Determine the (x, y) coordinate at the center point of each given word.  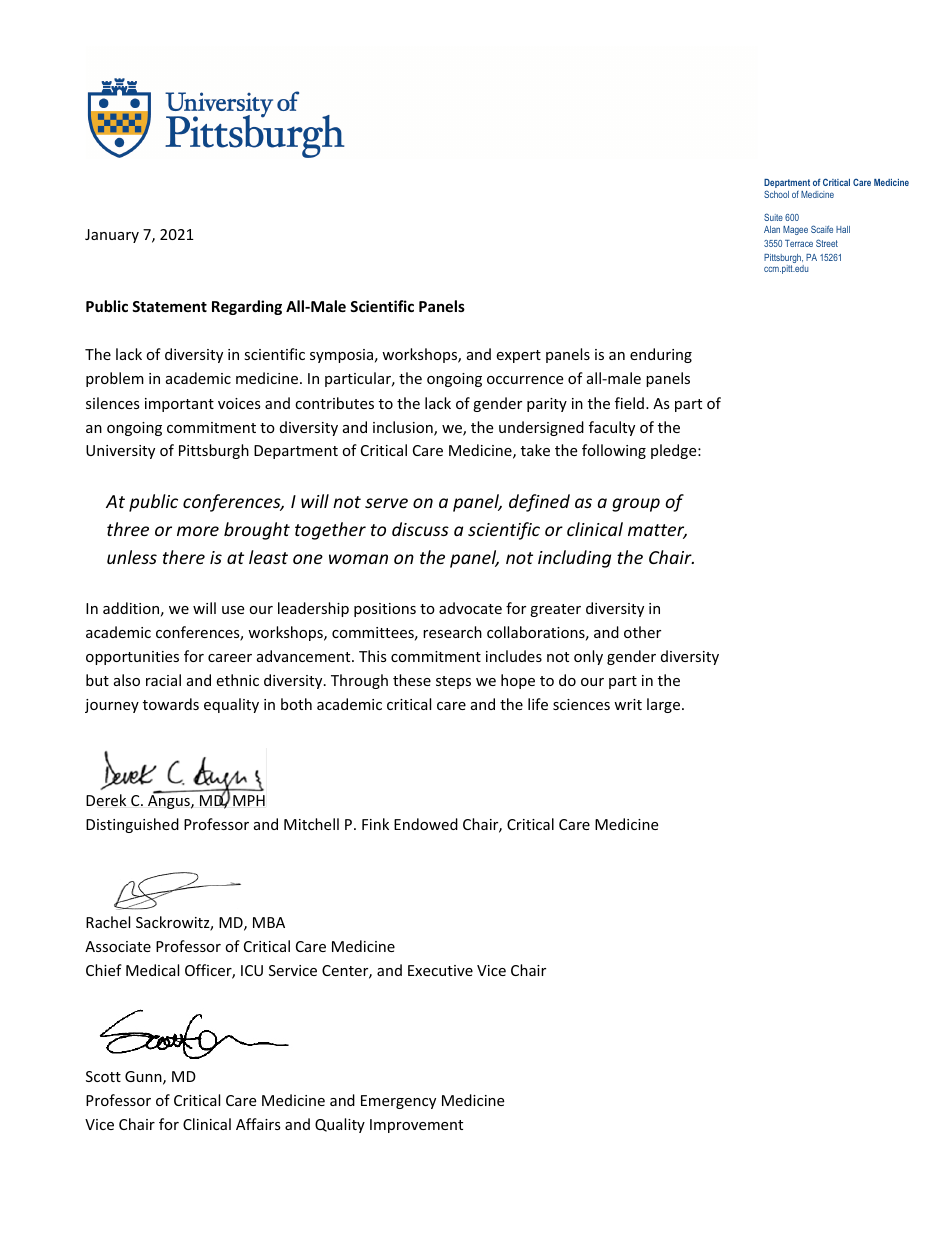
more (198, 531)
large (663, 705)
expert (518, 356)
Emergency (398, 1102)
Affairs (258, 1124)
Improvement (416, 1126)
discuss (420, 529)
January (112, 236)
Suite (773, 217)
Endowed (426, 824)
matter (657, 531)
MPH (249, 800)
